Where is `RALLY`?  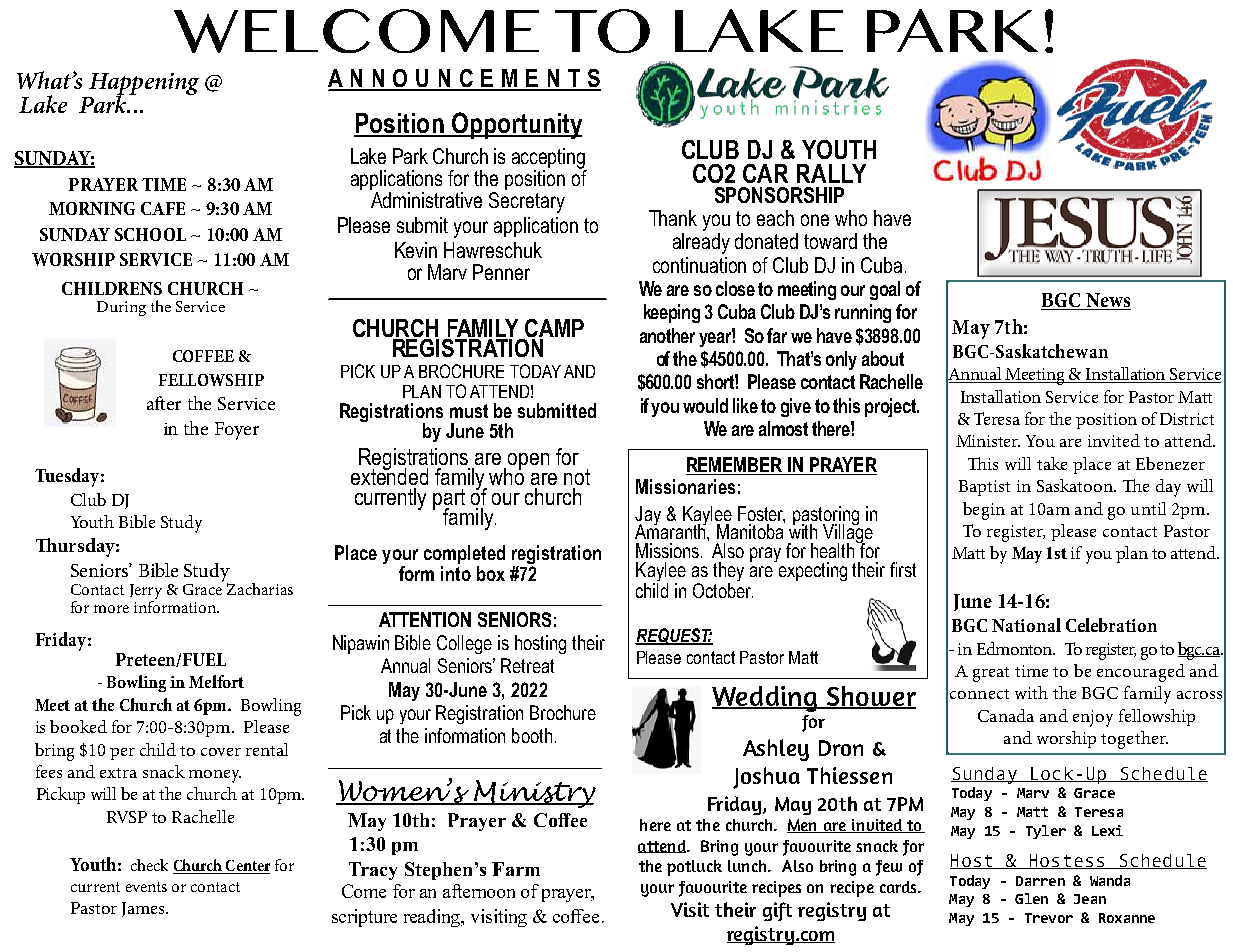 RALLY is located at coordinates (831, 173).
